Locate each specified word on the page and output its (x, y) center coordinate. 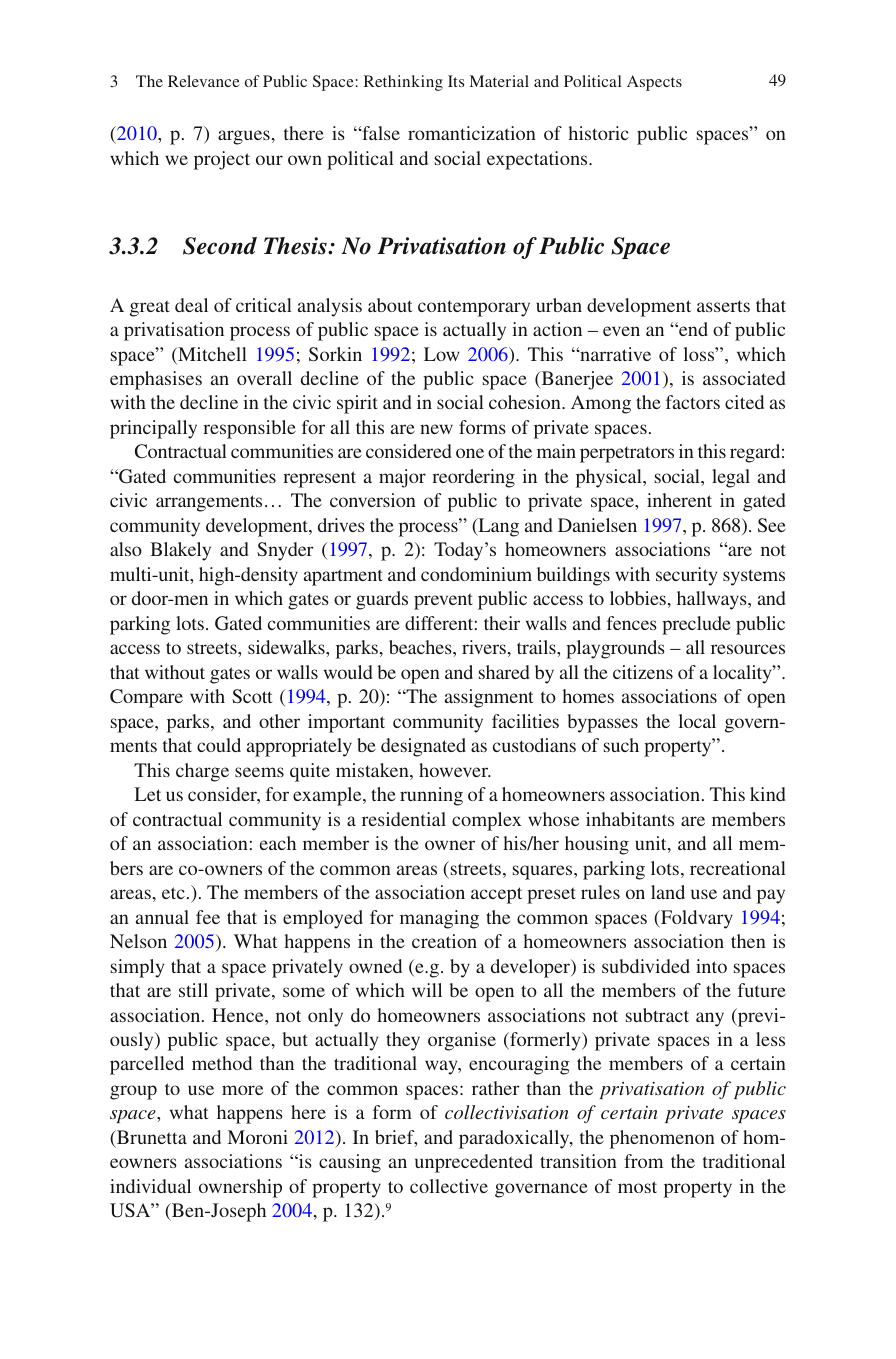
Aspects (654, 83)
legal (731, 478)
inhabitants (630, 819)
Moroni (257, 1137)
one (470, 453)
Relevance (204, 81)
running (431, 796)
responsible (249, 429)
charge (202, 772)
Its (456, 81)
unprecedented (474, 1163)
